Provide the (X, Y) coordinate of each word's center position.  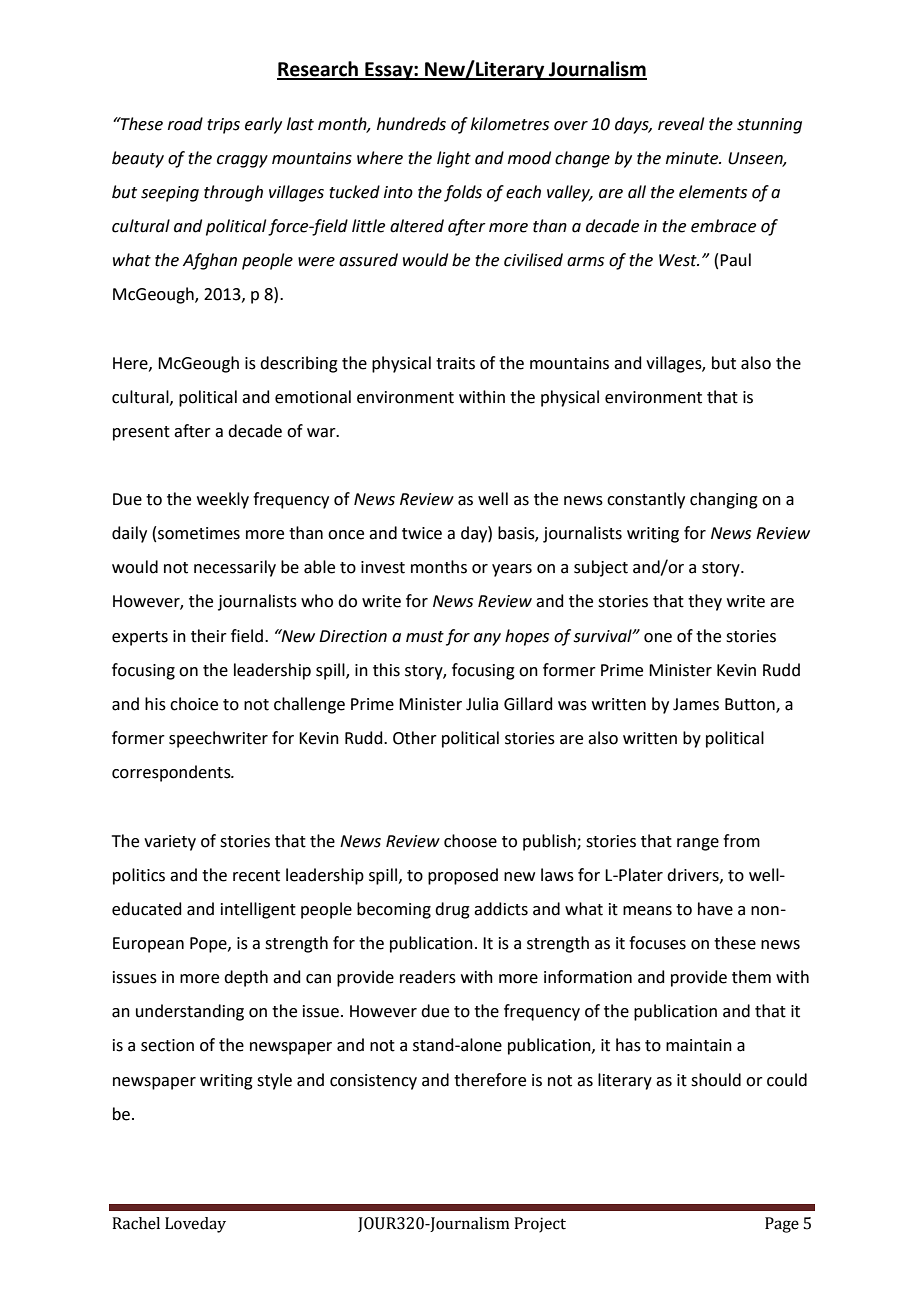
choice (194, 704)
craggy (242, 161)
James (696, 704)
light (454, 159)
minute (693, 158)
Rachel (136, 1223)
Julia (482, 704)
